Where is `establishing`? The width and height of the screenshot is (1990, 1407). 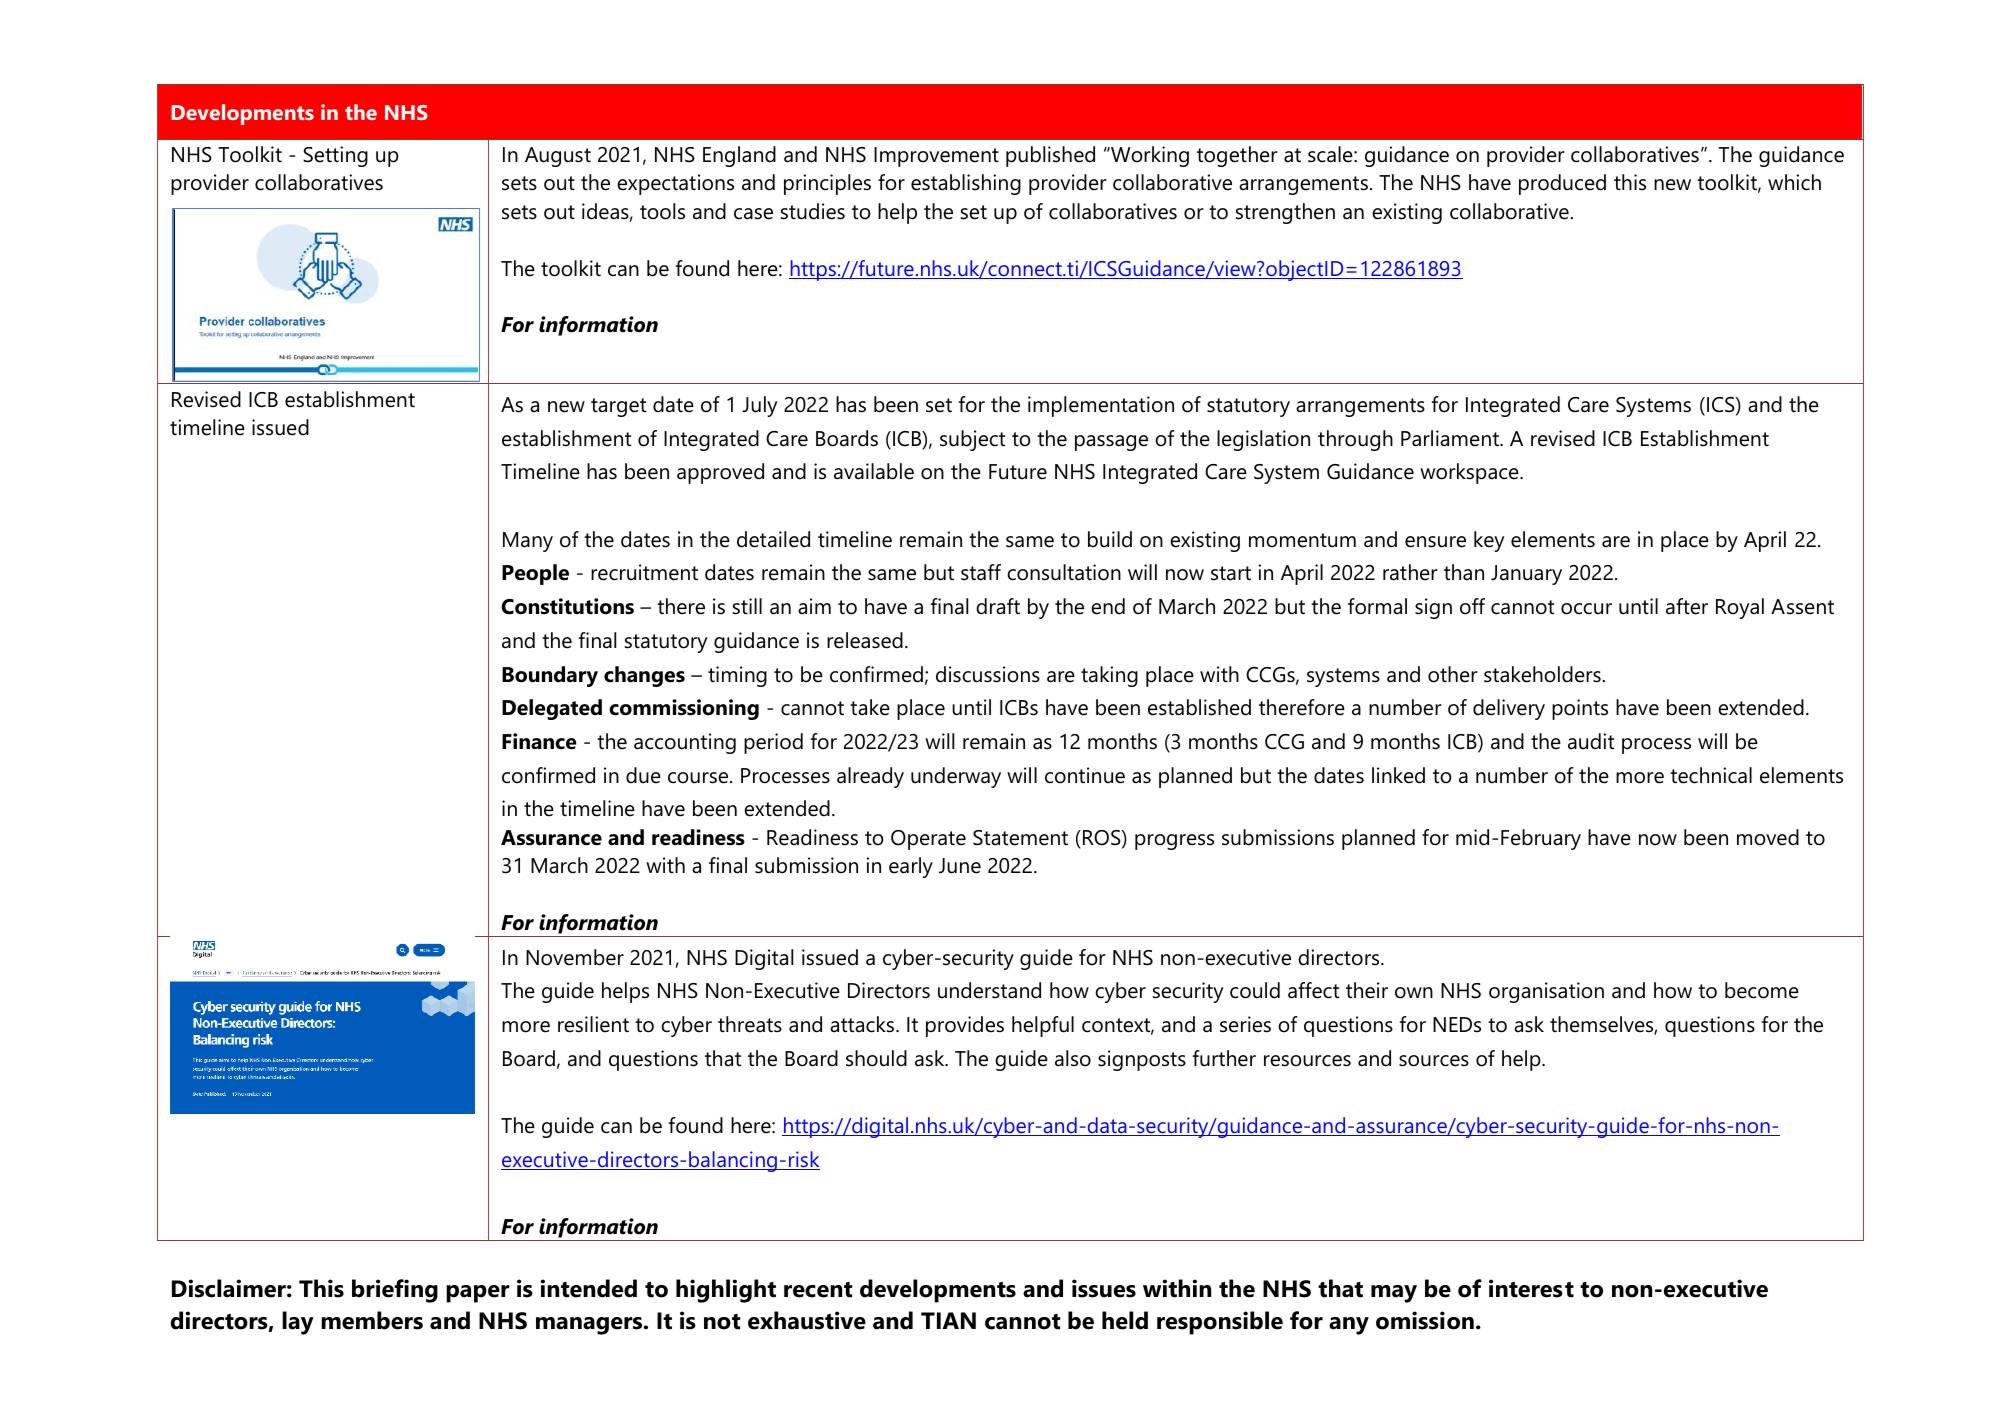
establishing is located at coordinates (966, 184).
